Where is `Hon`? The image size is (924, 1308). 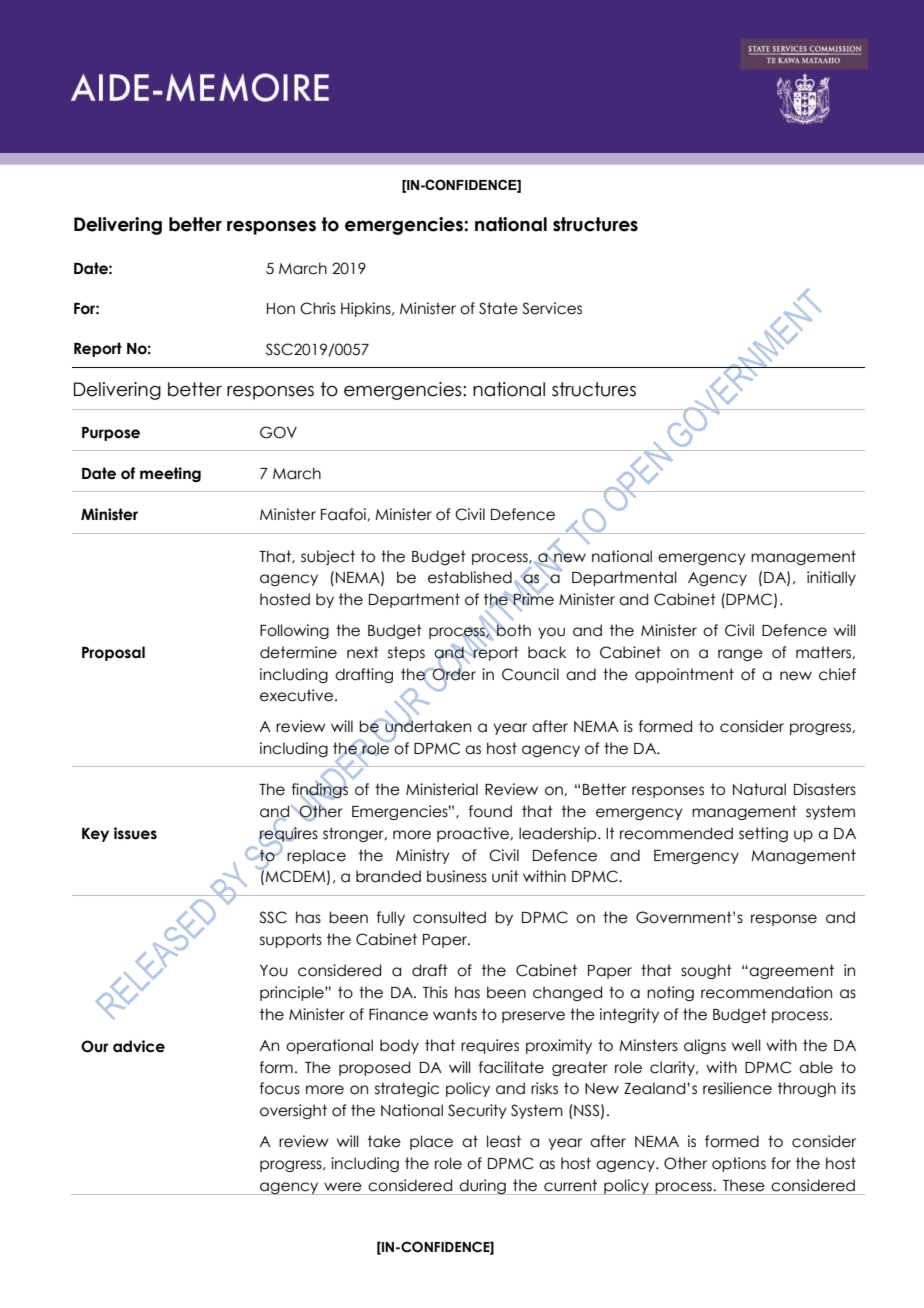 Hon is located at coordinates (281, 309).
